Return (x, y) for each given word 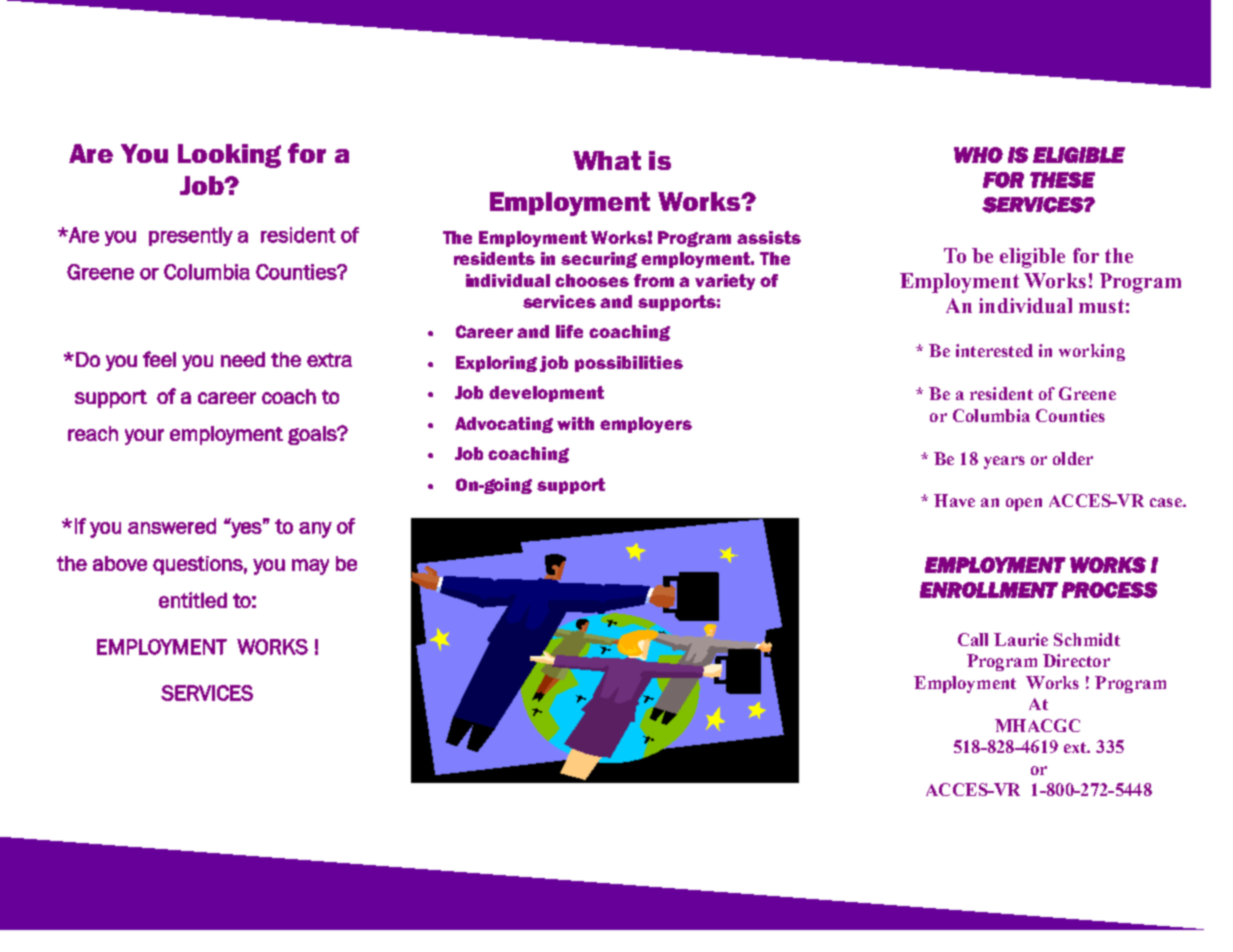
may (310, 567)
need (243, 359)
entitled (193, 600)
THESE (1062, 180)
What (607, 160)
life (569, 331)
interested (994, 350)
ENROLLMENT (989, 590)
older (1073, 458)
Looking (229, 156)
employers (646, 425)
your (144, 437)
